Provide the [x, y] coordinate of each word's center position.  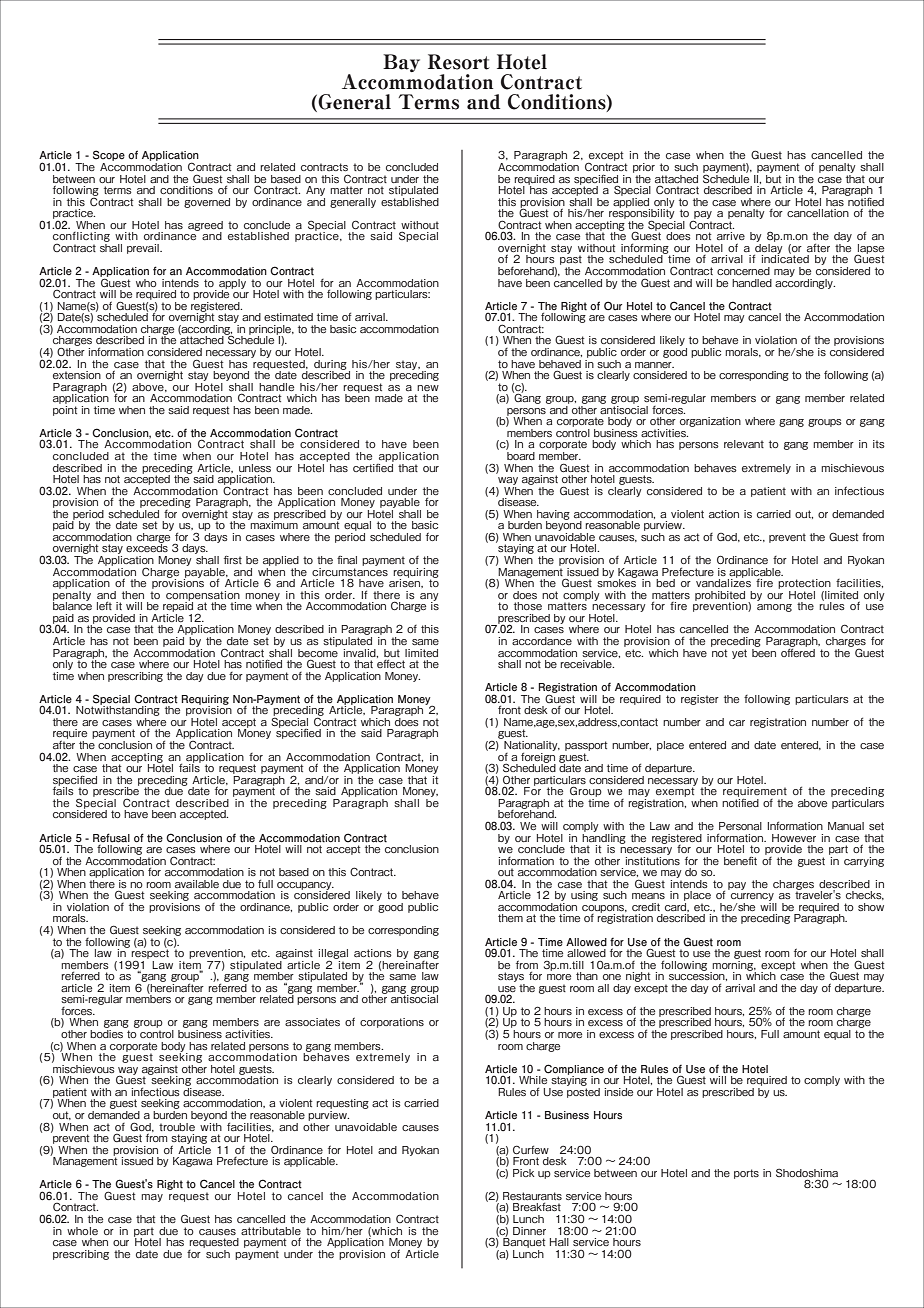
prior [644, 168]
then [133, 595]
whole [82, 1231]
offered [798, 651]
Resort [459, 62]
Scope [109, 157]
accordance [542, 641]
